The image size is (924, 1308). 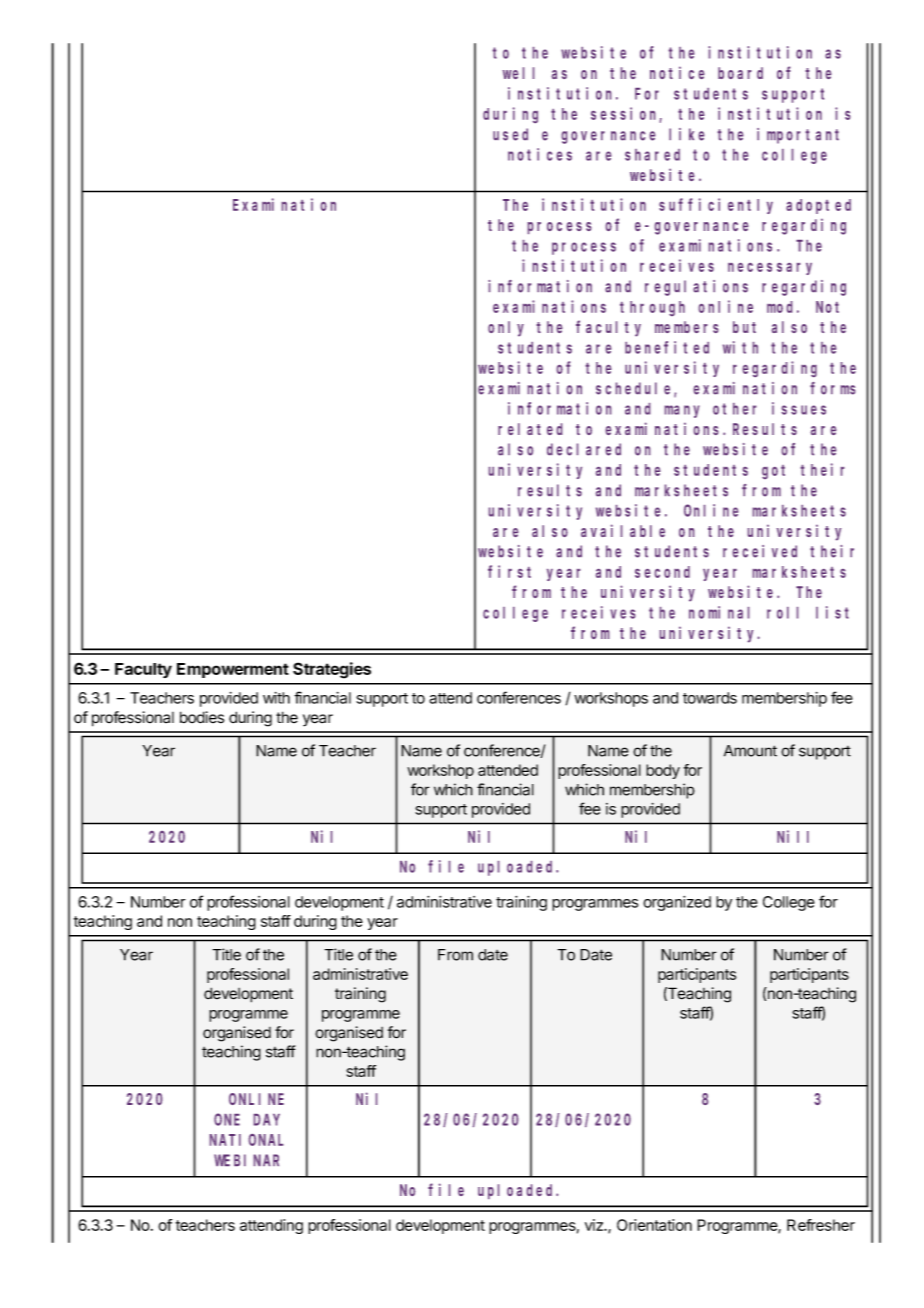 I want to click on viz, so click(x=595, y=1225).
